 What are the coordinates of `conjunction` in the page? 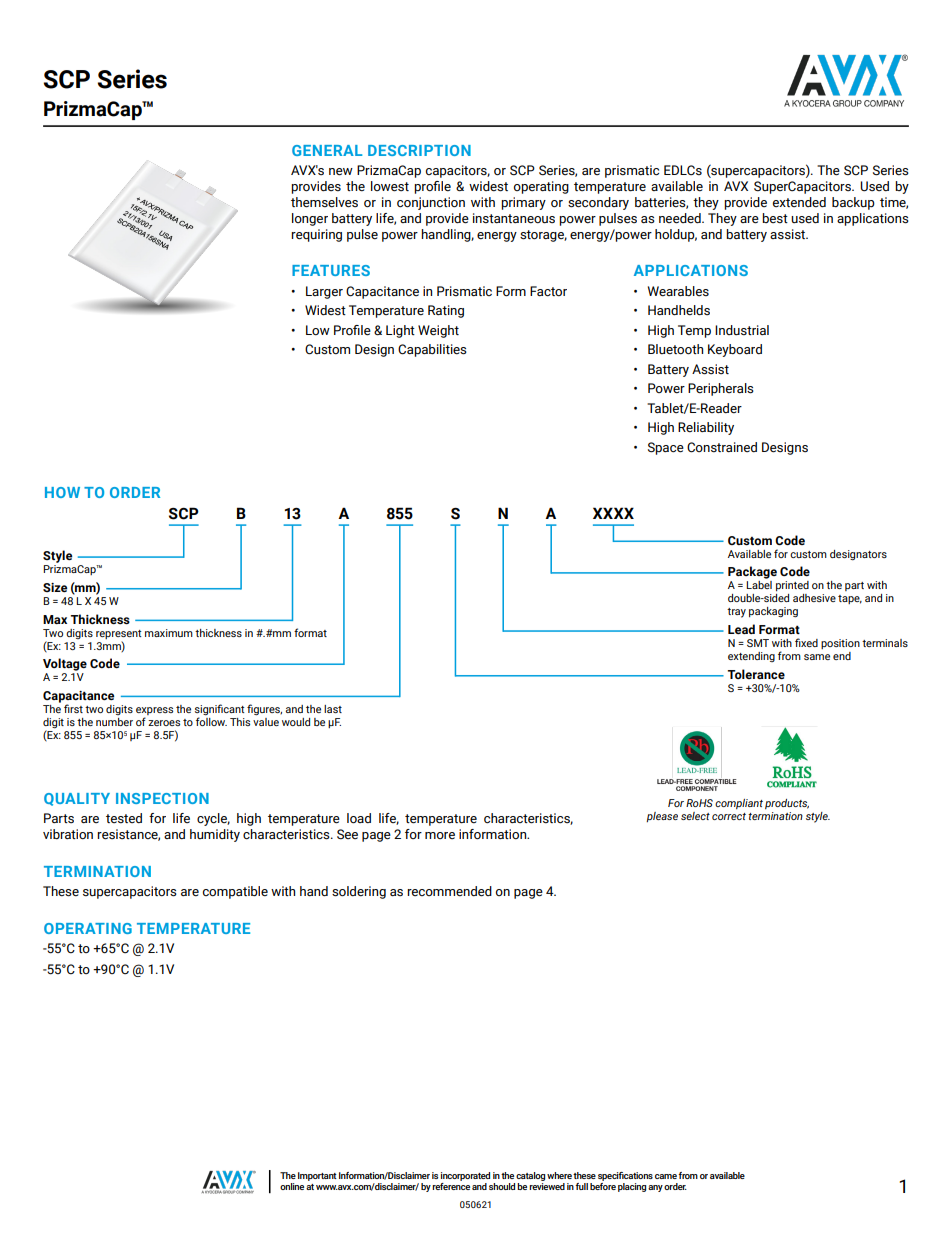 It's located at (431, 203).
